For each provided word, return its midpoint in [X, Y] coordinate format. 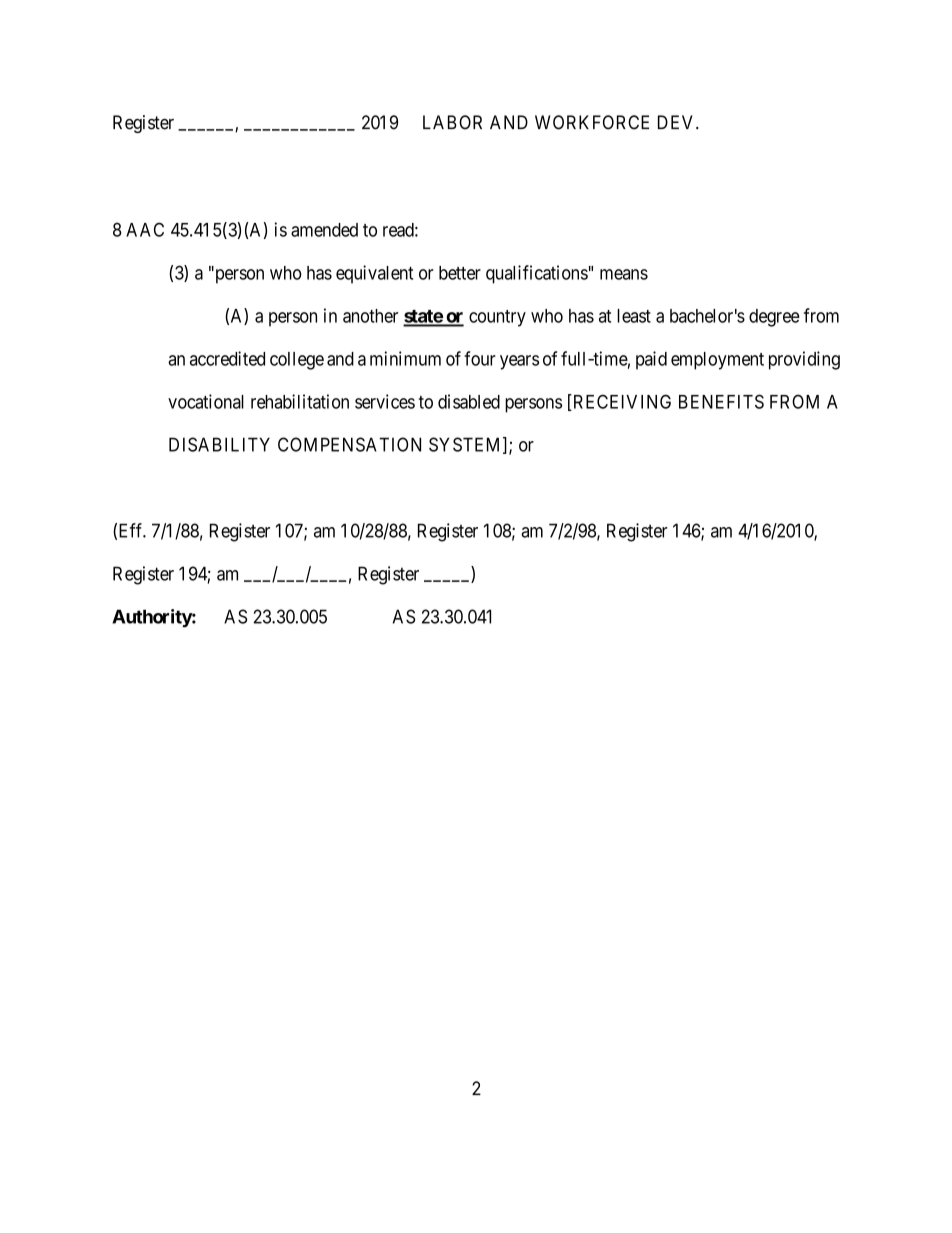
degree [774, 318]
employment [717, 361]
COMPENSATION [349, 444]
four [480, 358]
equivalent [374, 274]
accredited [227, 358]
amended [324, 230]
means [624, 274]
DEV [677, 122]
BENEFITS [721, 401]
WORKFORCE [592, 122]
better [460, 273]
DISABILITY [219, 444]
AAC [145, 229]
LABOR [452, 122]
